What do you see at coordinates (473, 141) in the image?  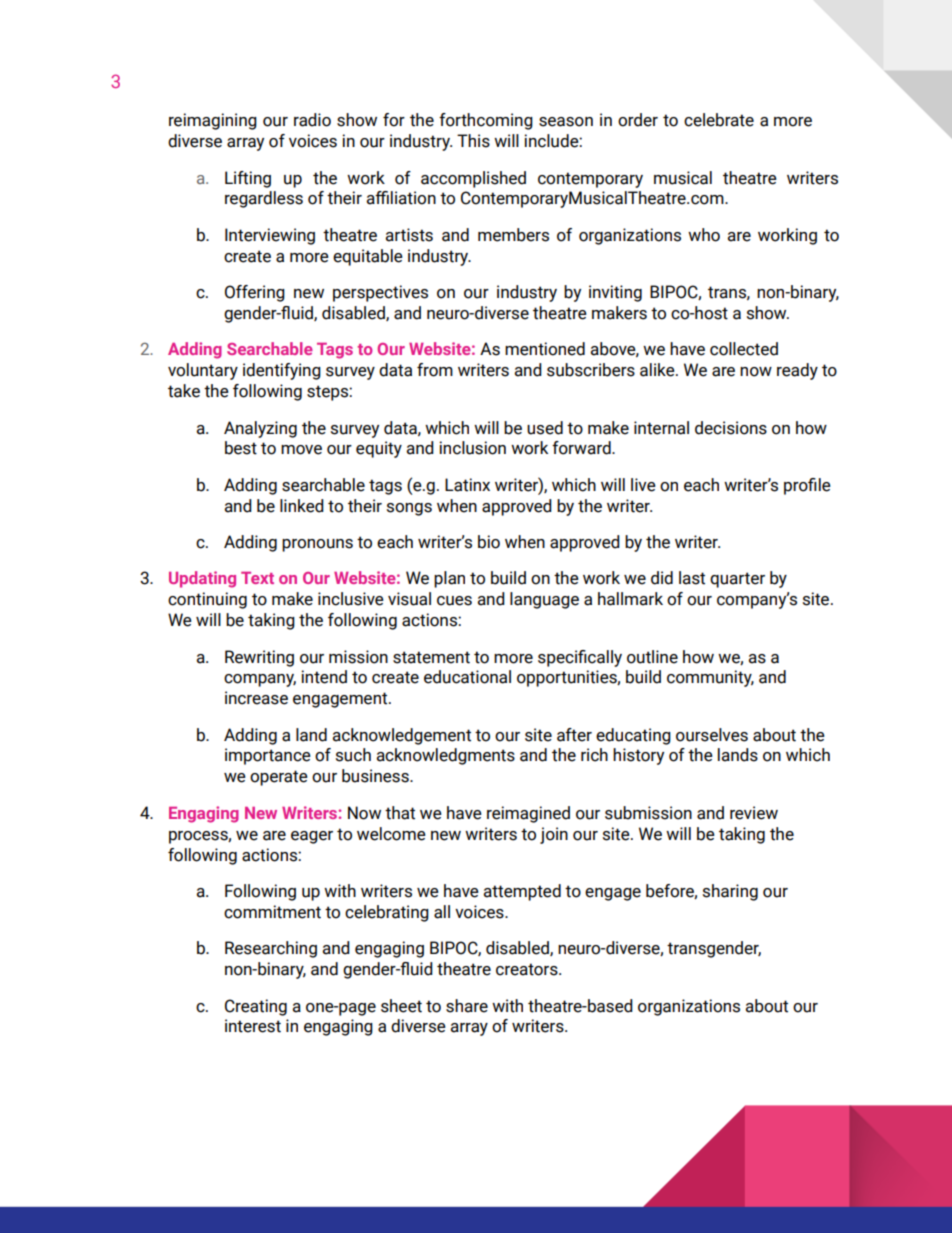 I see `This` at bounding box center [473, 141].
